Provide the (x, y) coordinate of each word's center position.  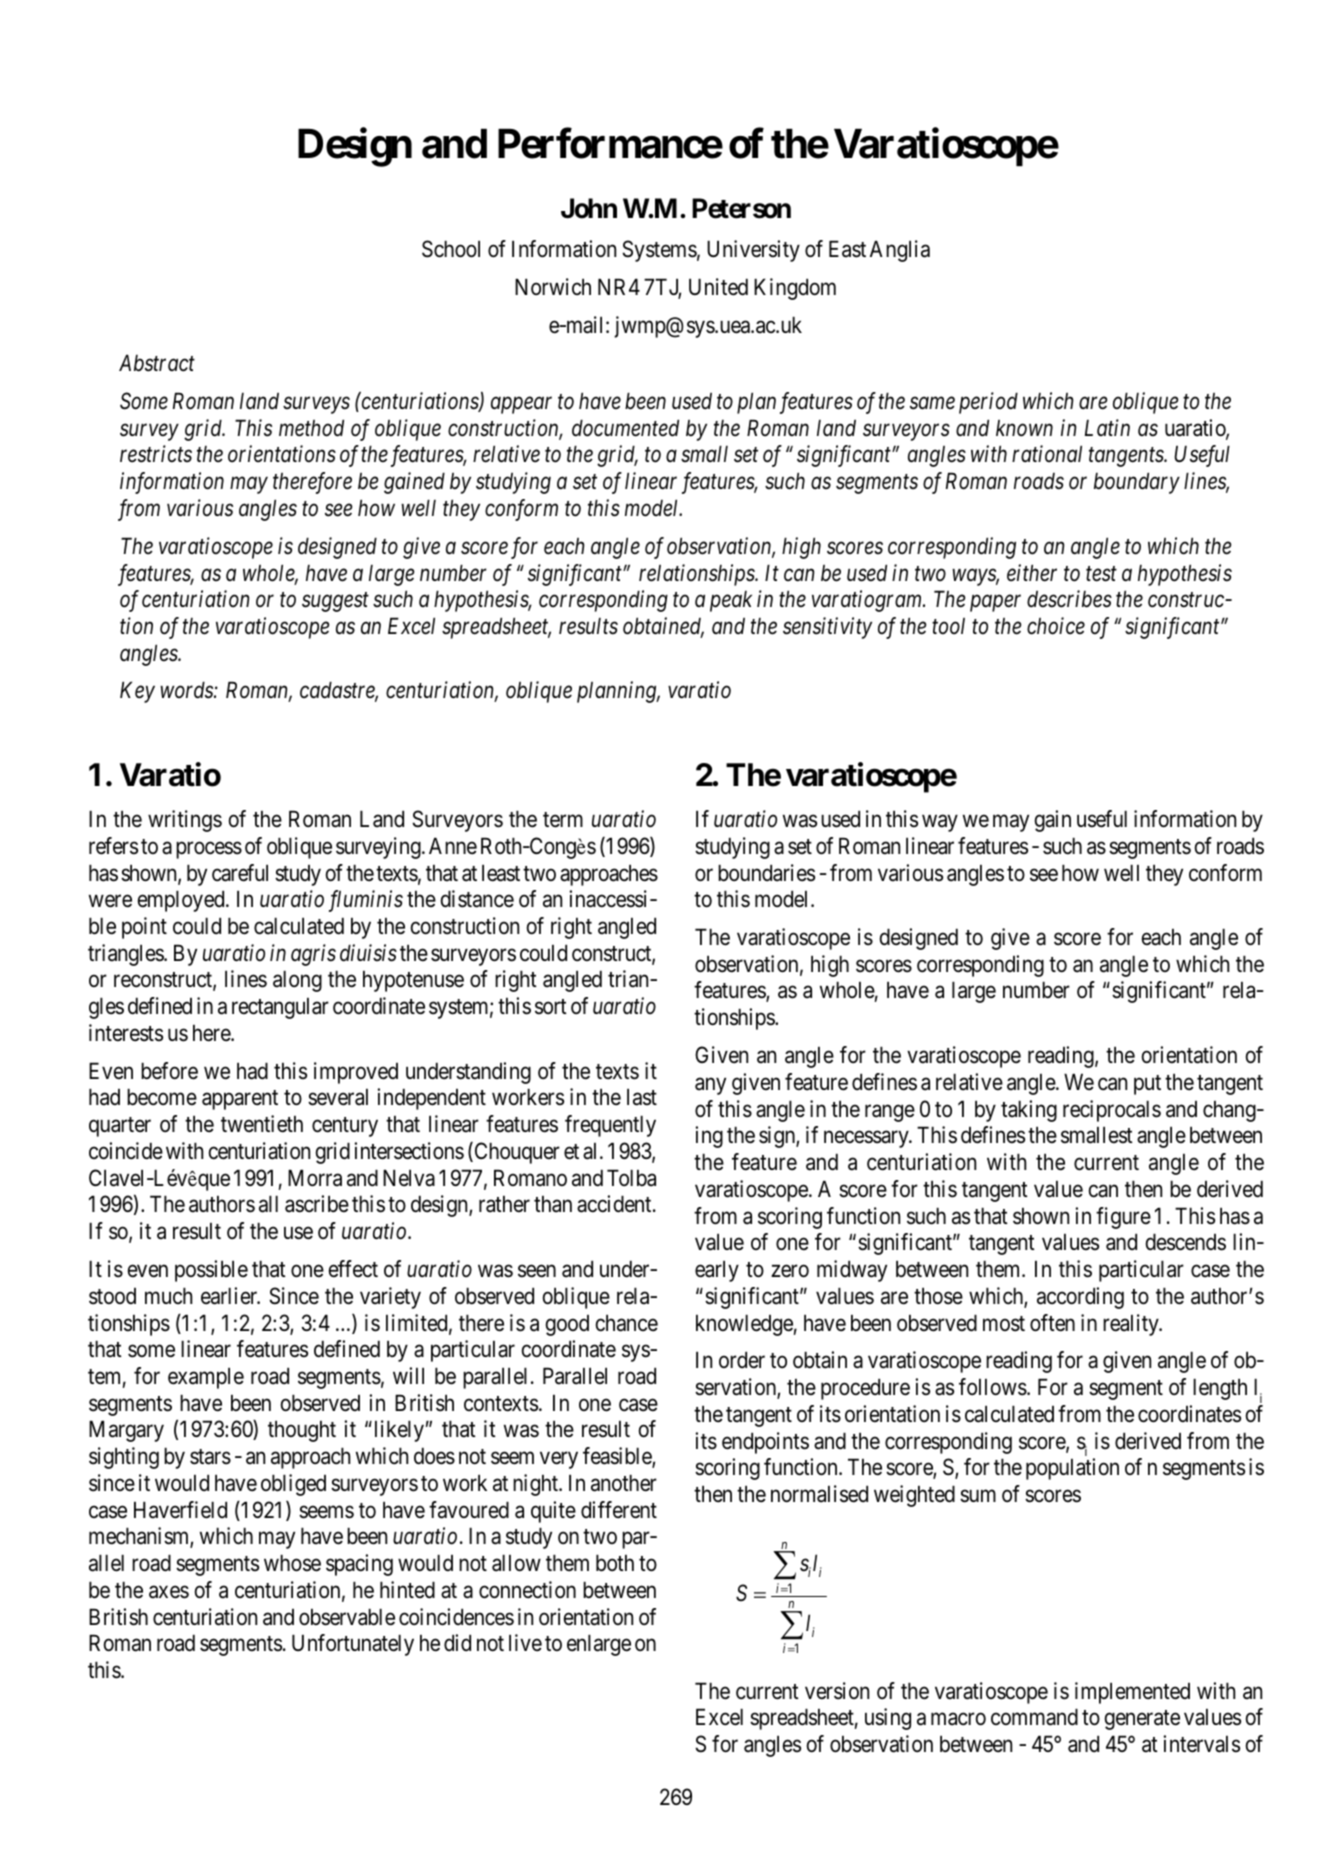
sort (551, 1007)
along (297, 981)
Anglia (900, 251)
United (718, 287)
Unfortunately (353, 1645)
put (1147, 1085)
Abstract (157, 363)
